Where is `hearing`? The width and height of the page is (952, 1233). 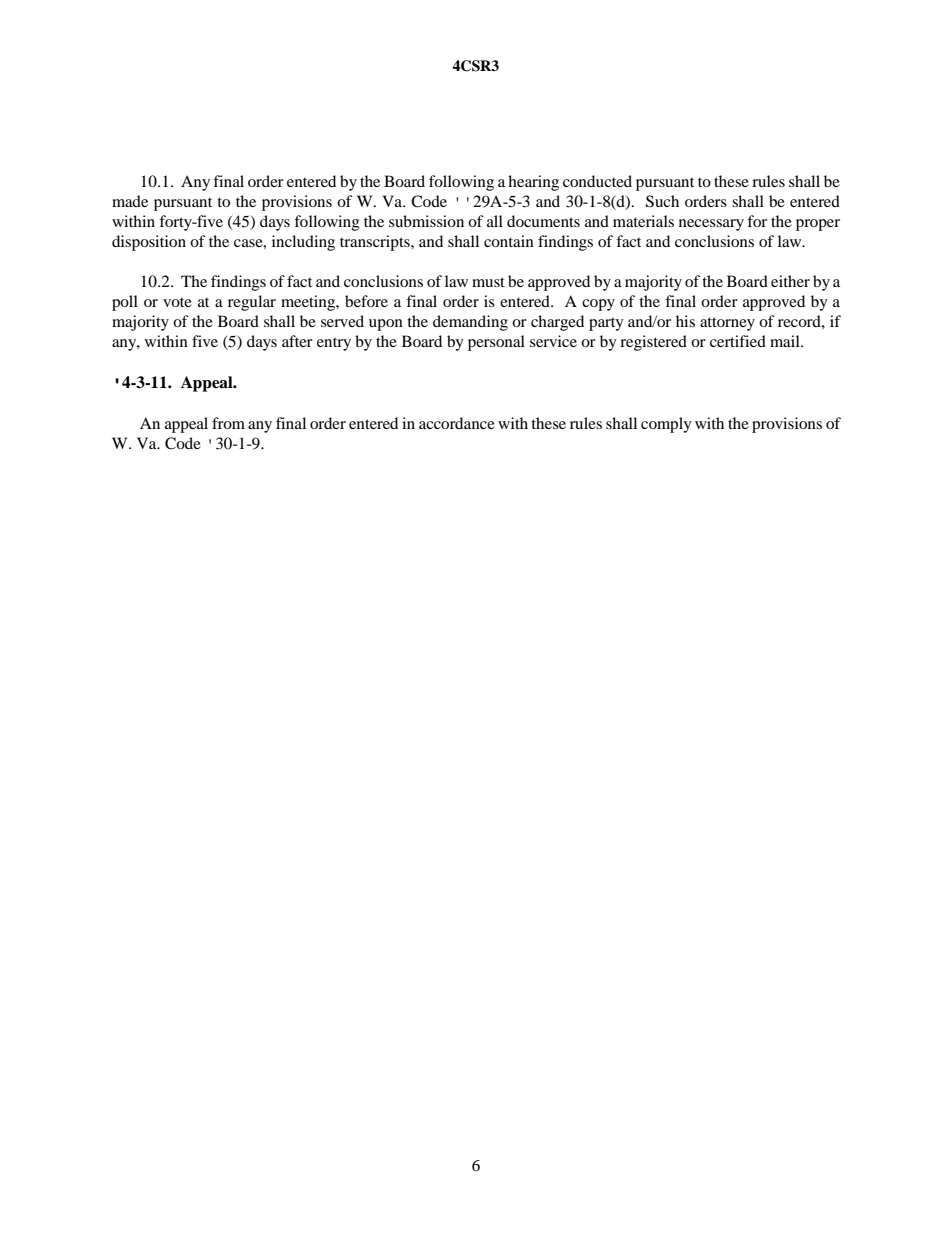
hearing is located at coordinates (533, 183).
